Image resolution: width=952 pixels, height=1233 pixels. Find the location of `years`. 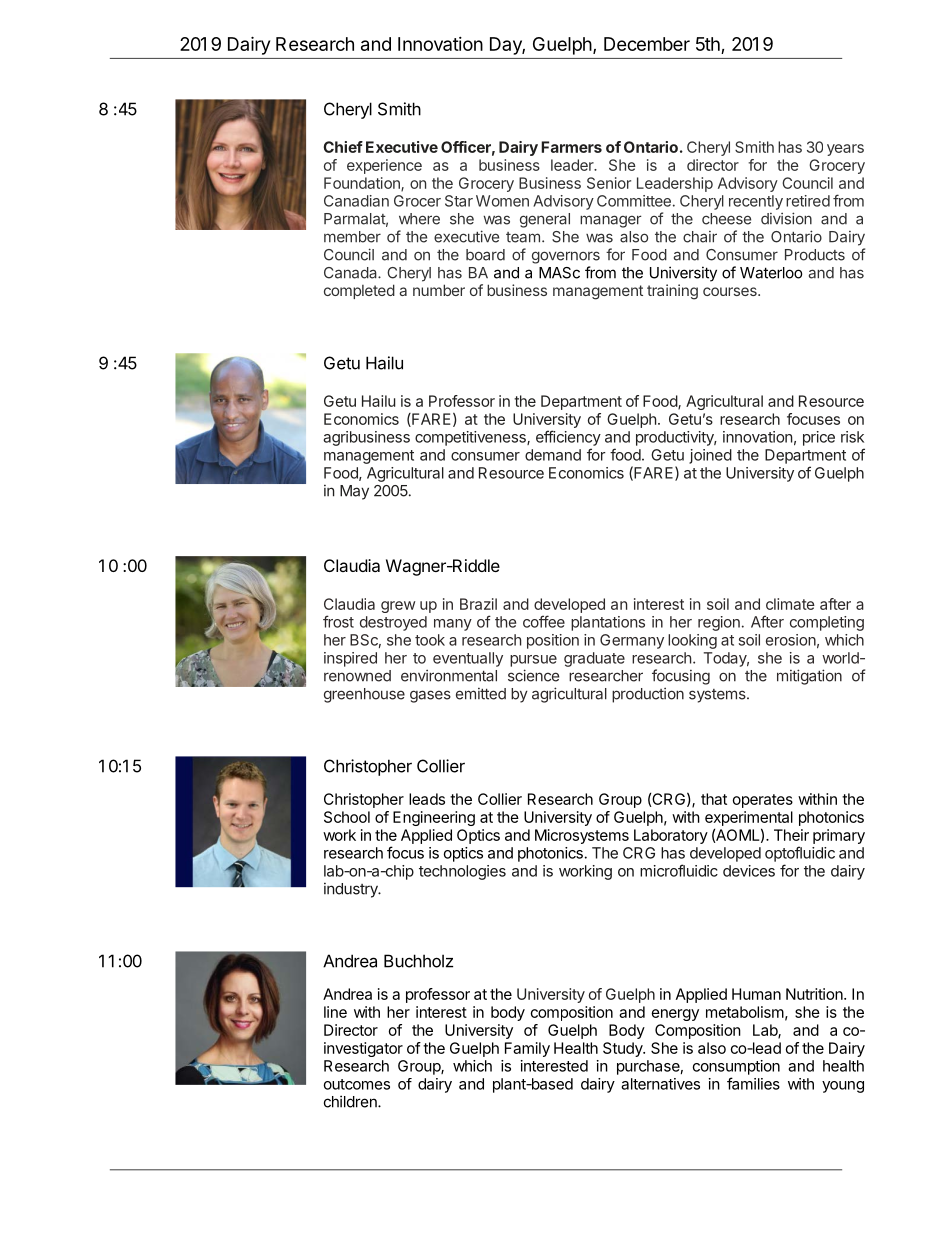

years is located at coordinates (845, 150).
